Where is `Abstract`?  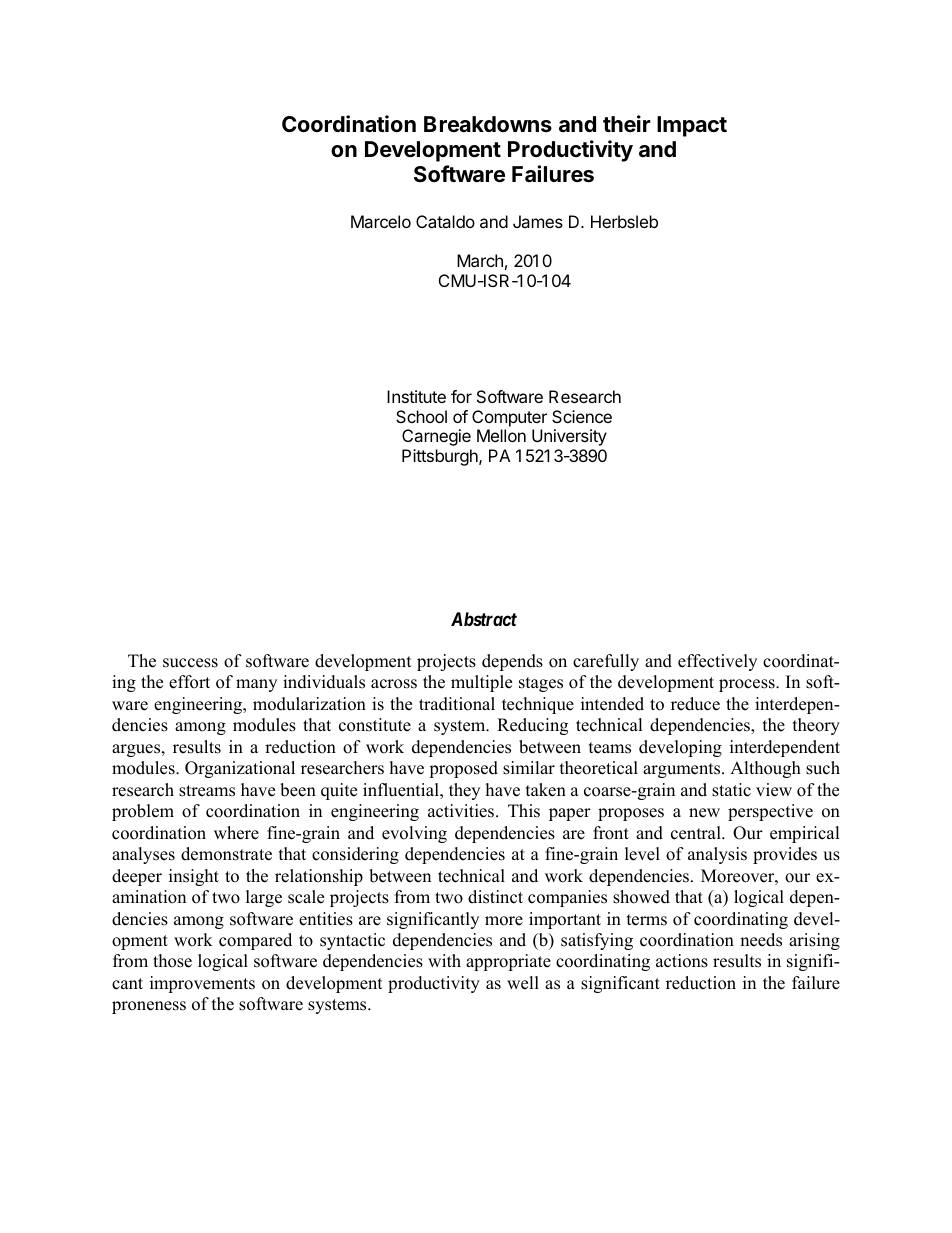 Abstract is located at coordinates (484, 619).
